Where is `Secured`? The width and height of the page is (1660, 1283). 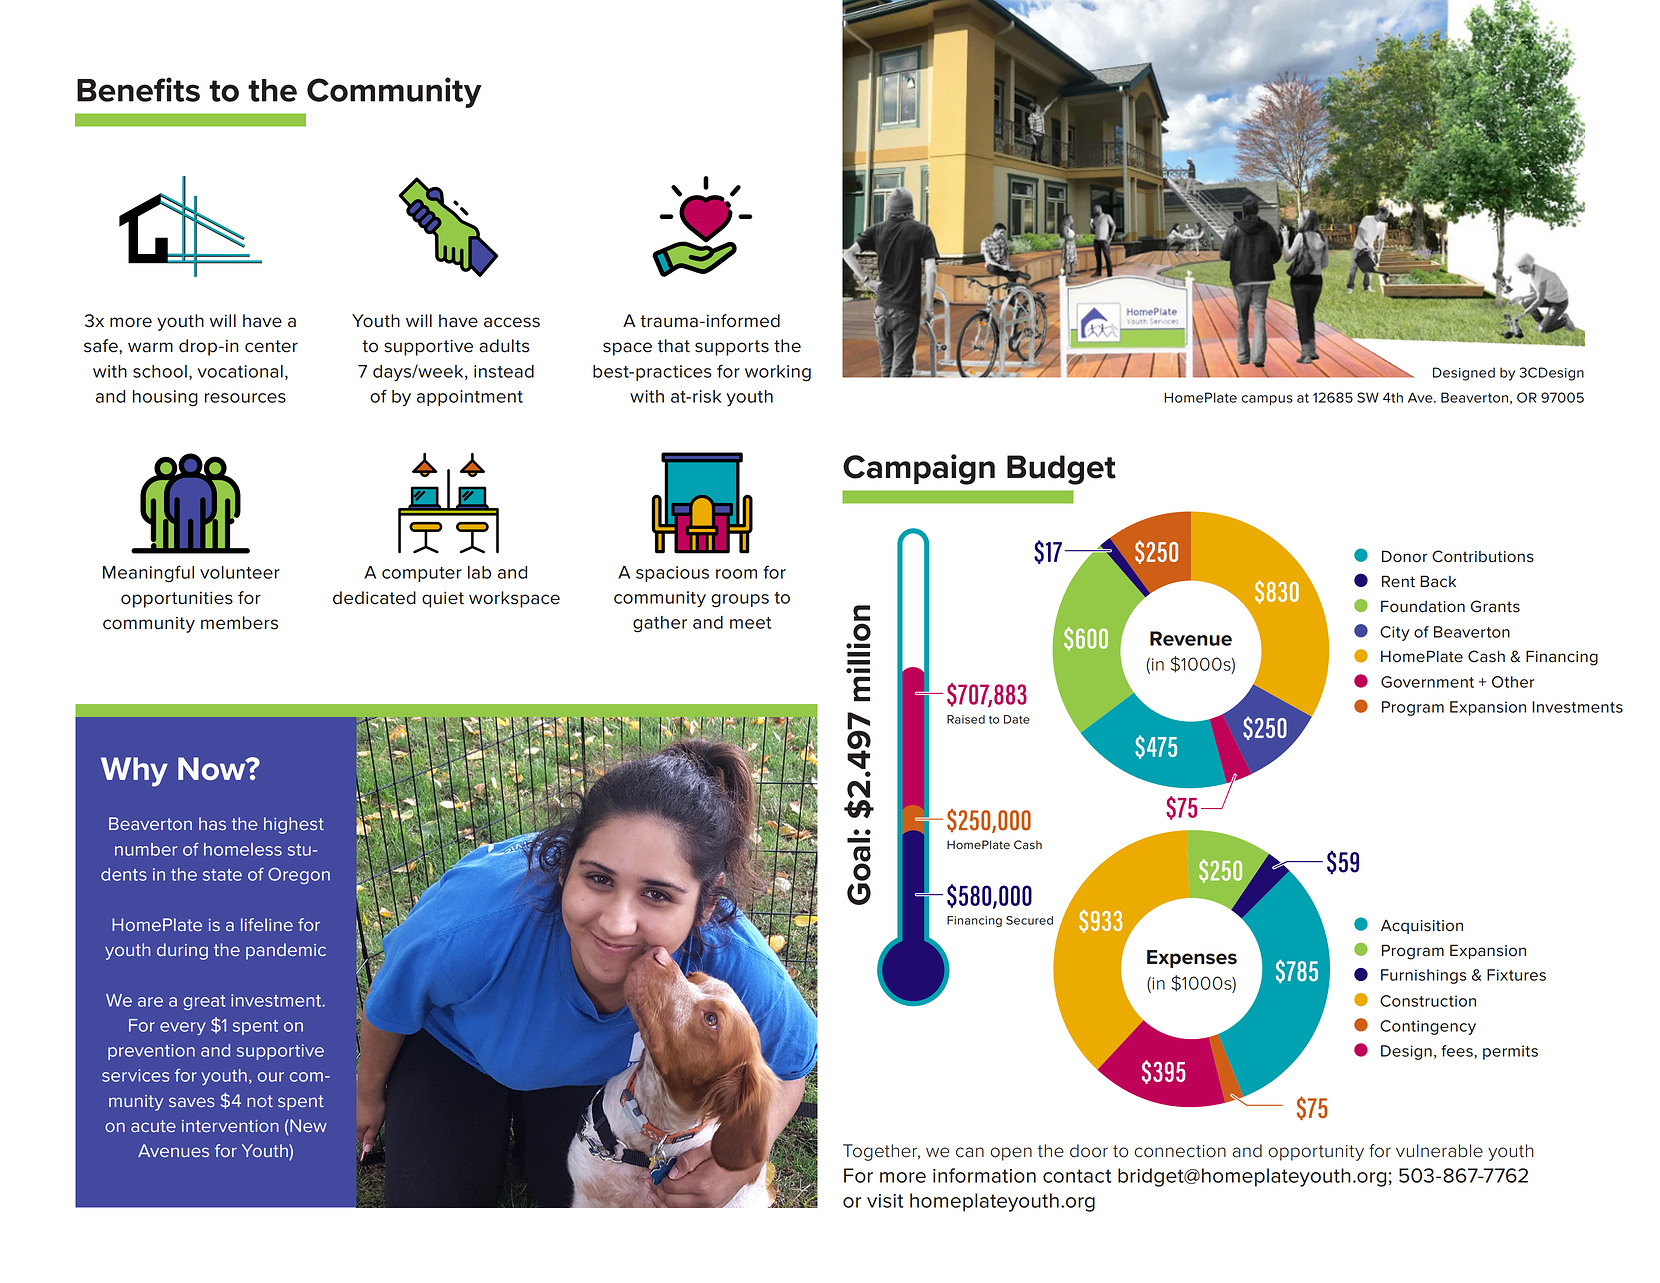 Secured is located at coordinates (1029, 920).
